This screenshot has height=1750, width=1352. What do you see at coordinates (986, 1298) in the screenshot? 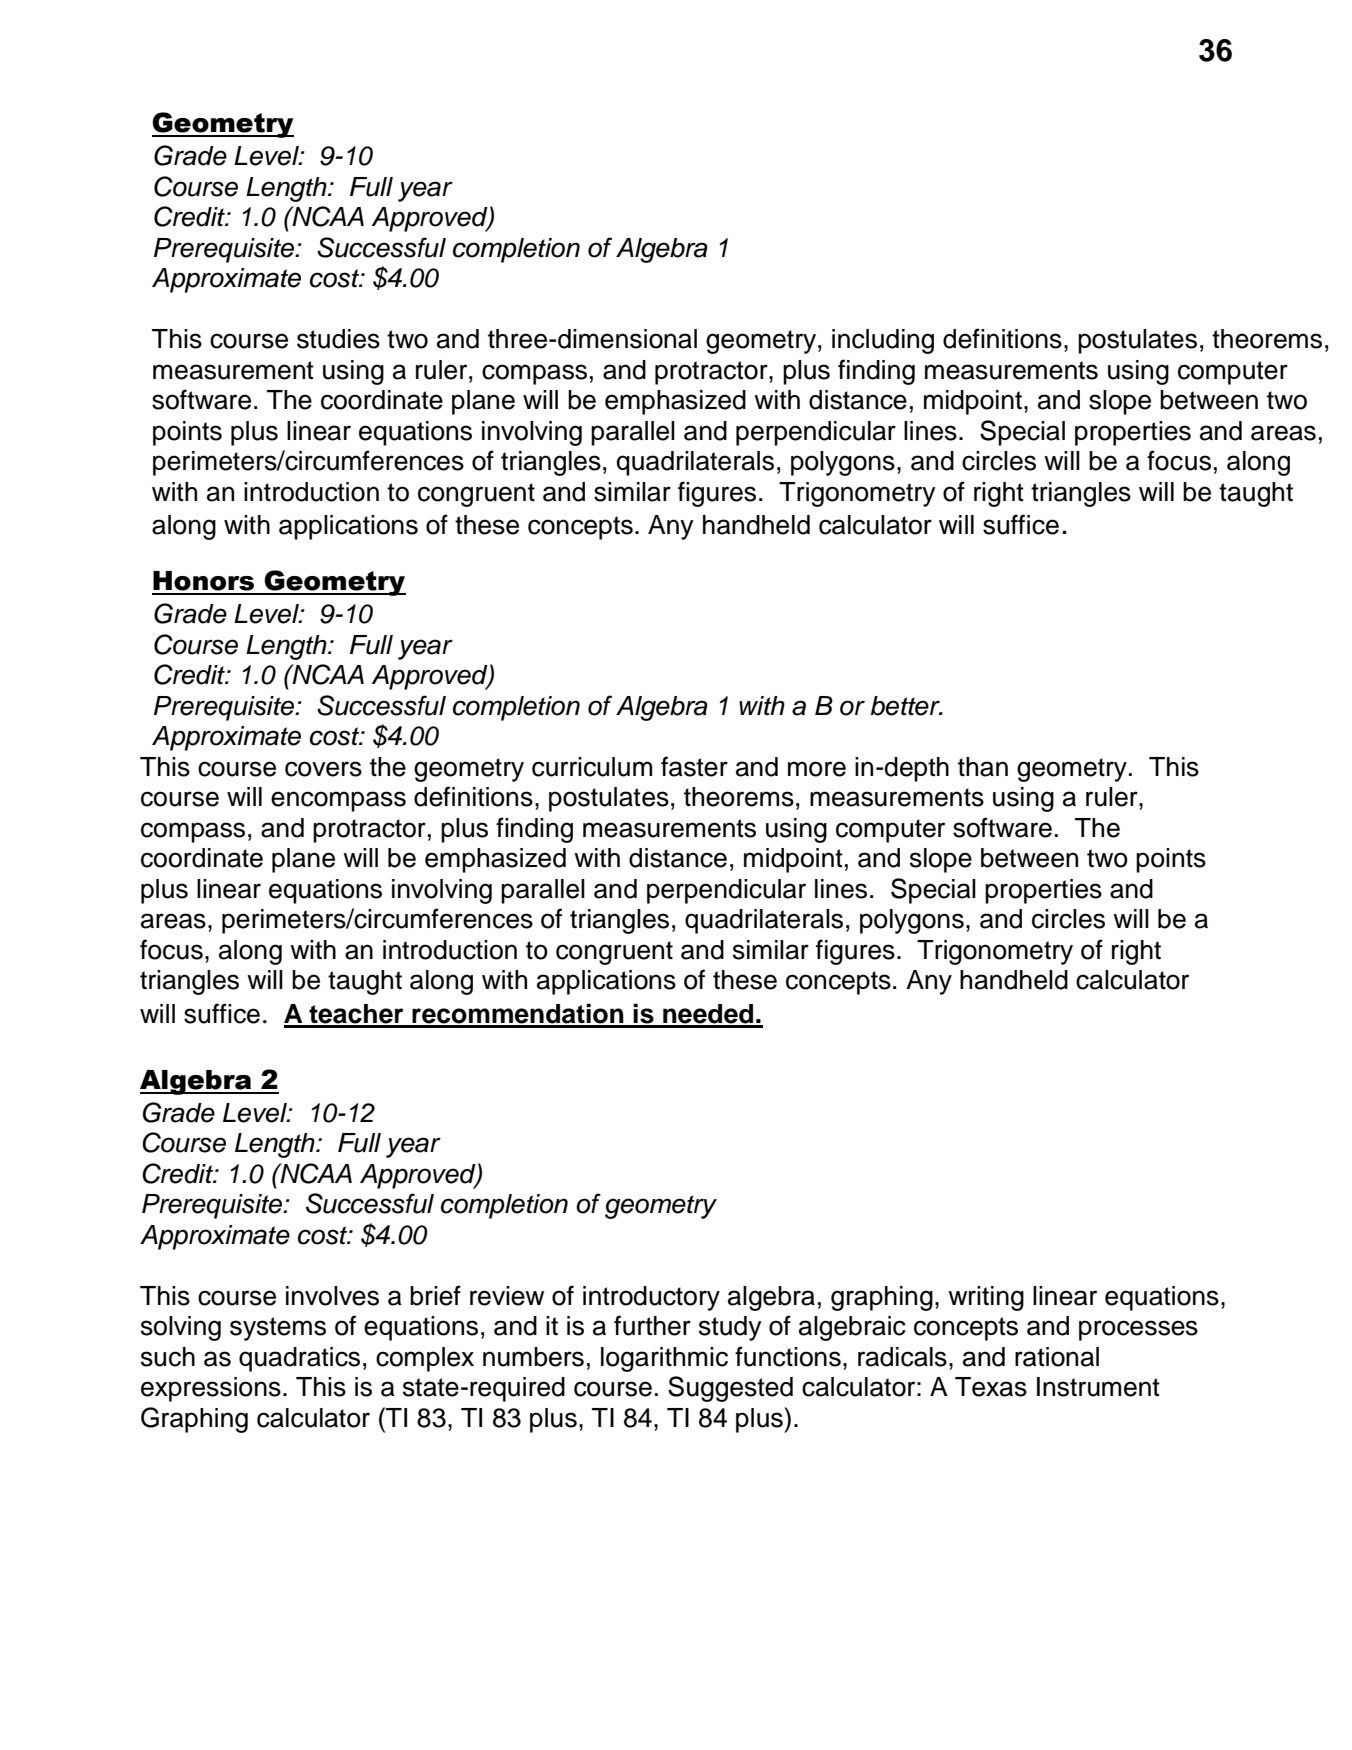
I see `writing` at bounding box center [986, 1298].
